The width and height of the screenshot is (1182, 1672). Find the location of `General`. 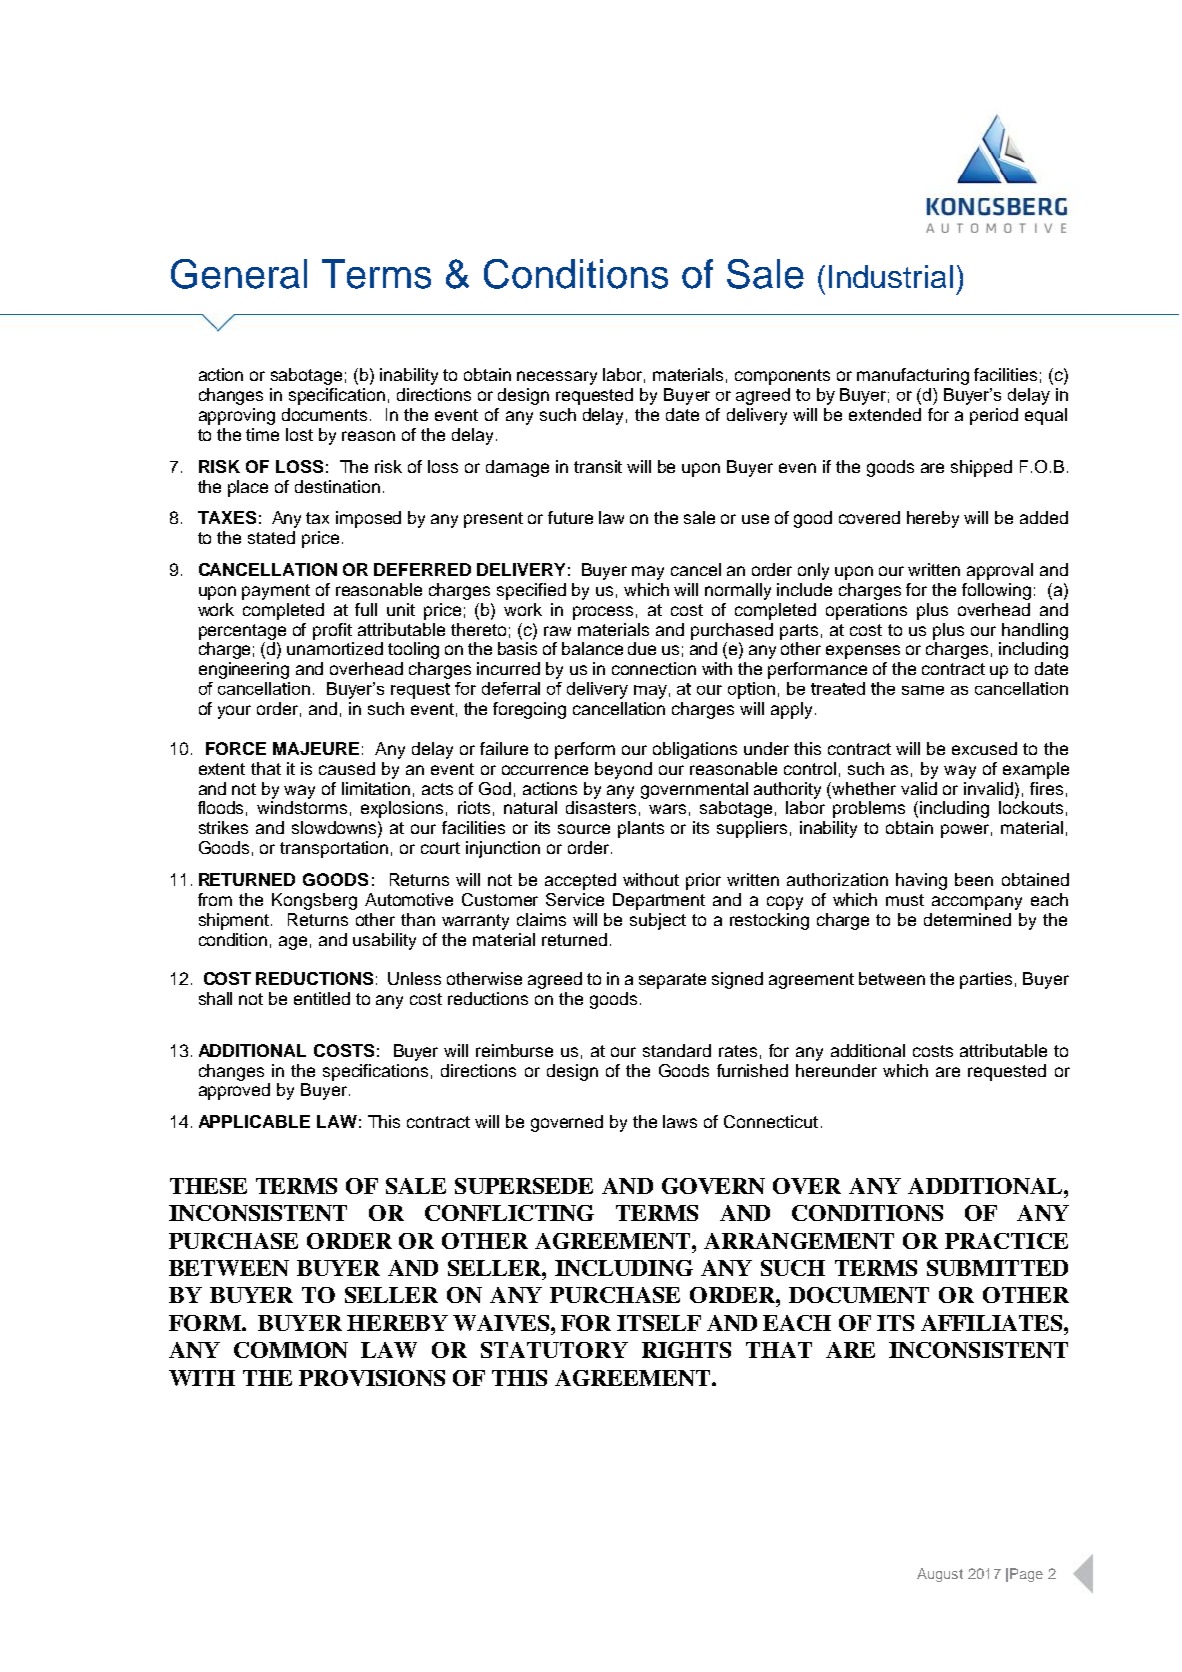

General is located at coordinates (239, 274).
